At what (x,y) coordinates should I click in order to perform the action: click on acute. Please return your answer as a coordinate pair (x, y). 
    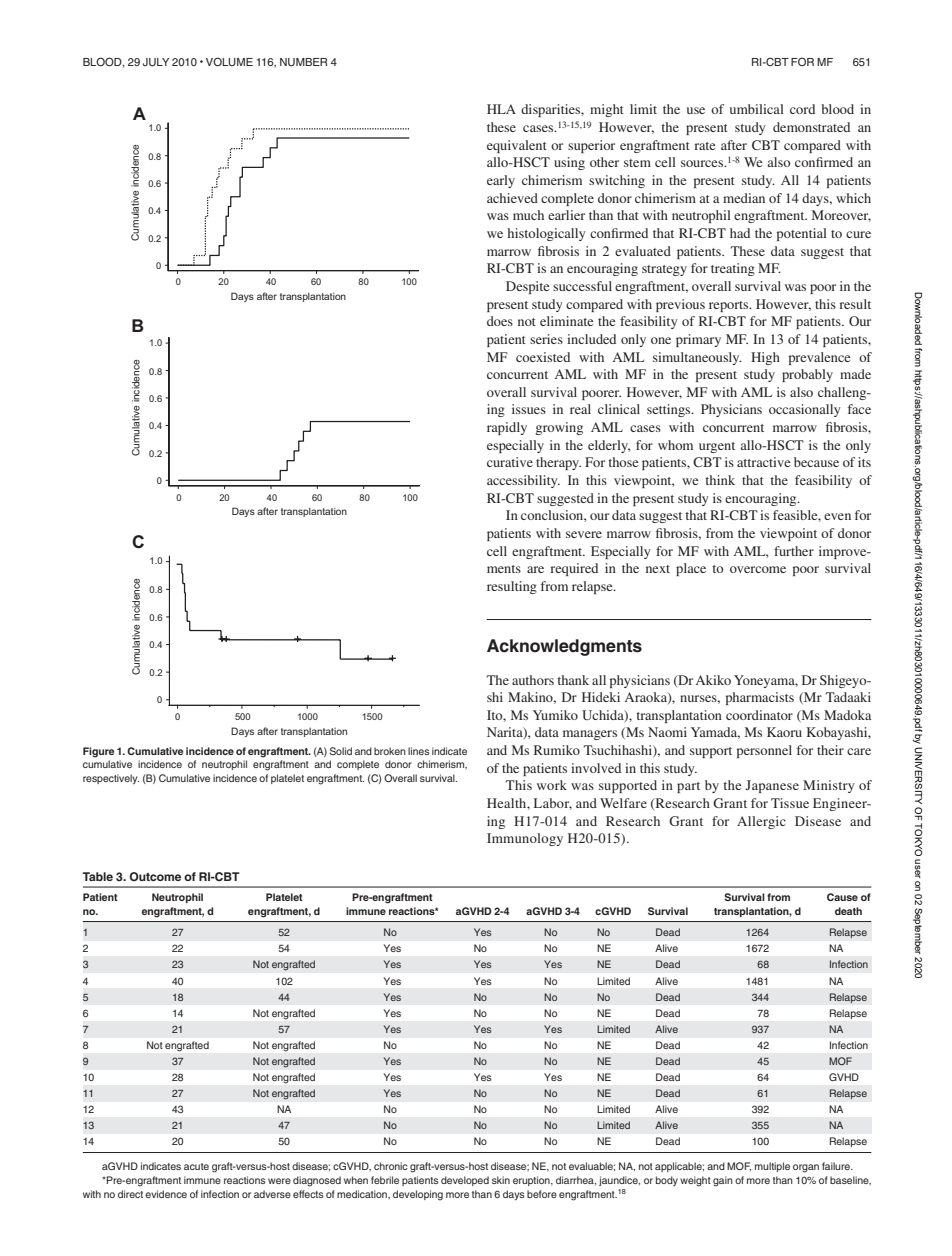
    Looking at the image, I should click on (196, 1166).
